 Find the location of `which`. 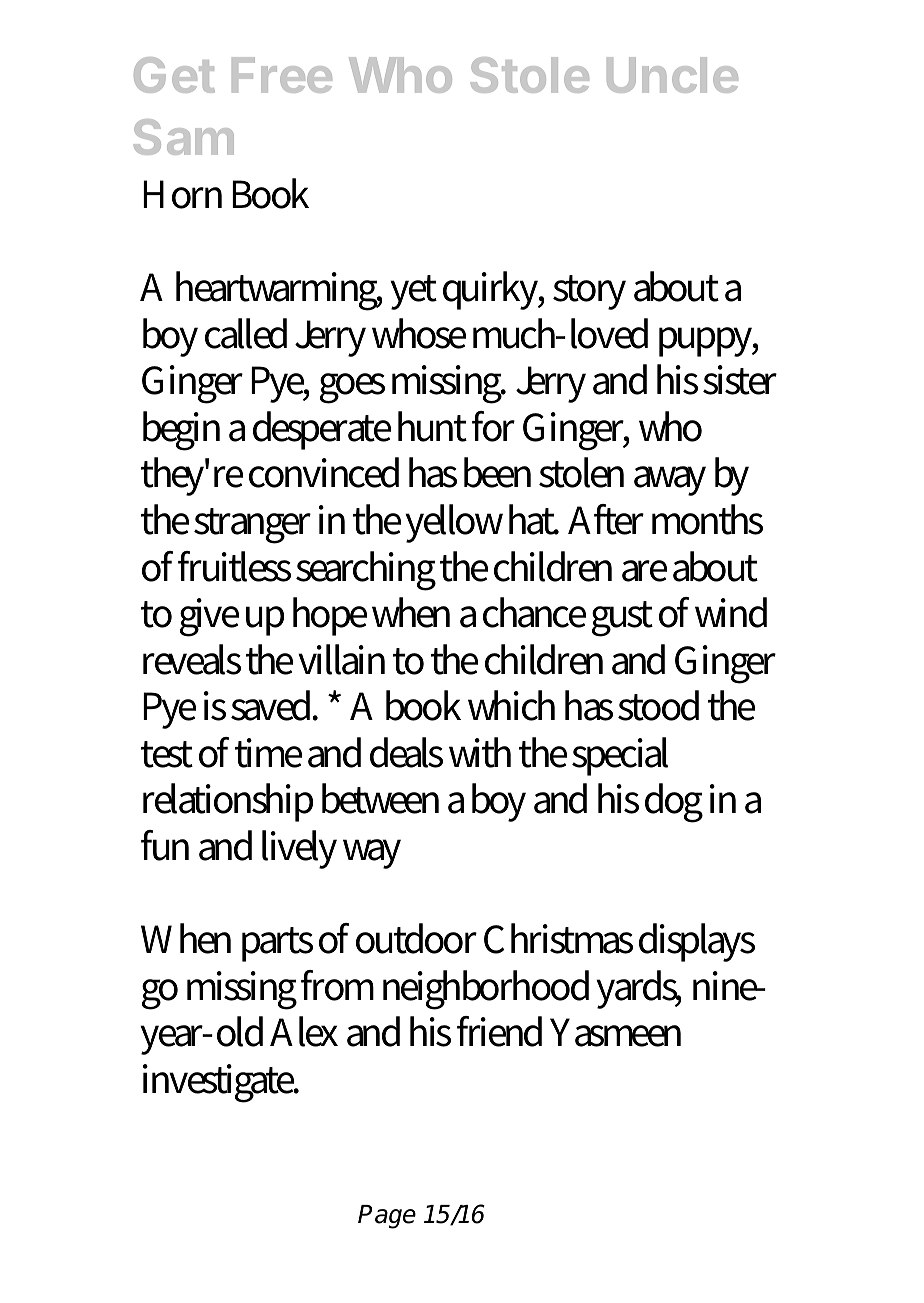

which is located at coordinates (511, 705).
